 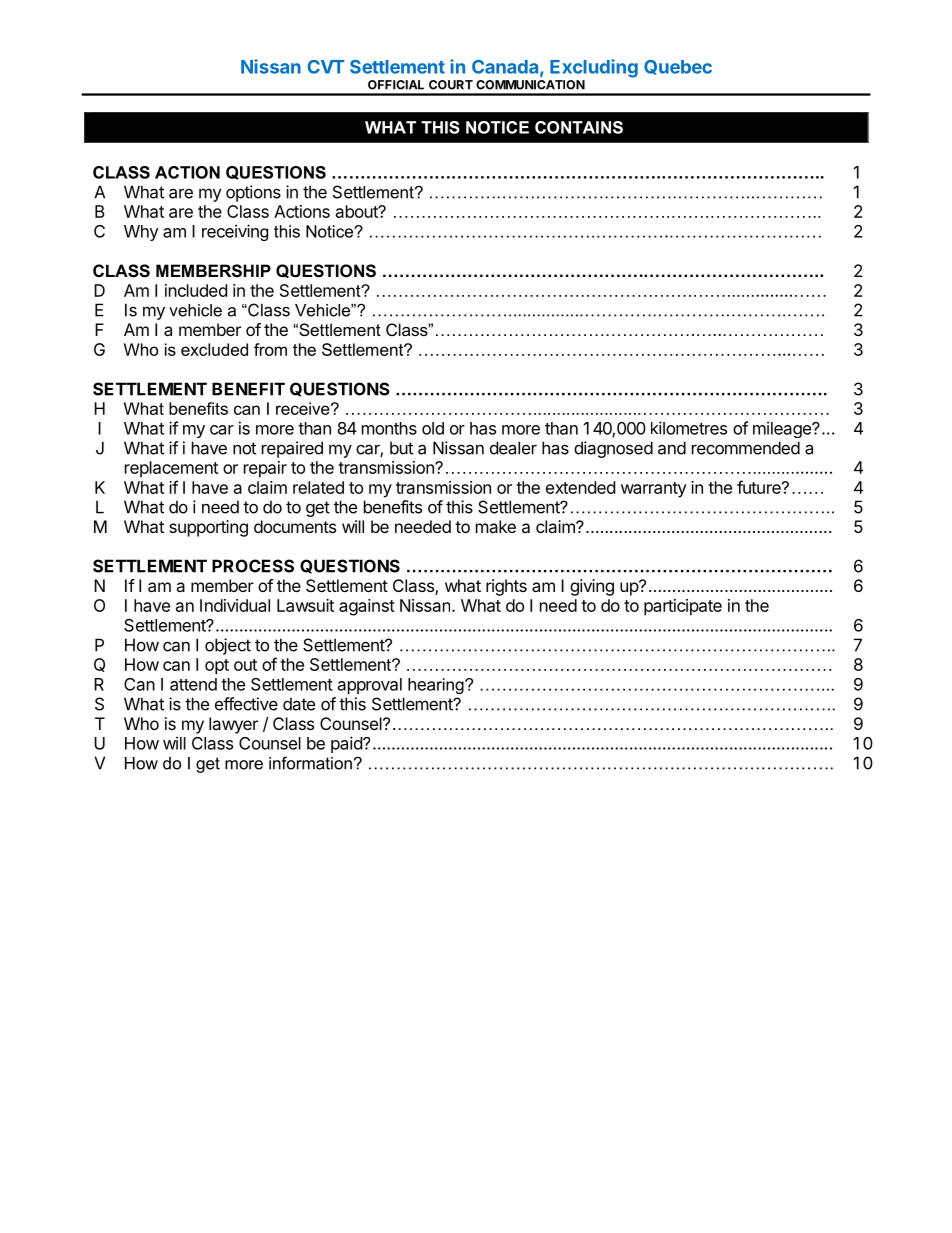 I want to click on COURT, so click(x=451, y=85).
